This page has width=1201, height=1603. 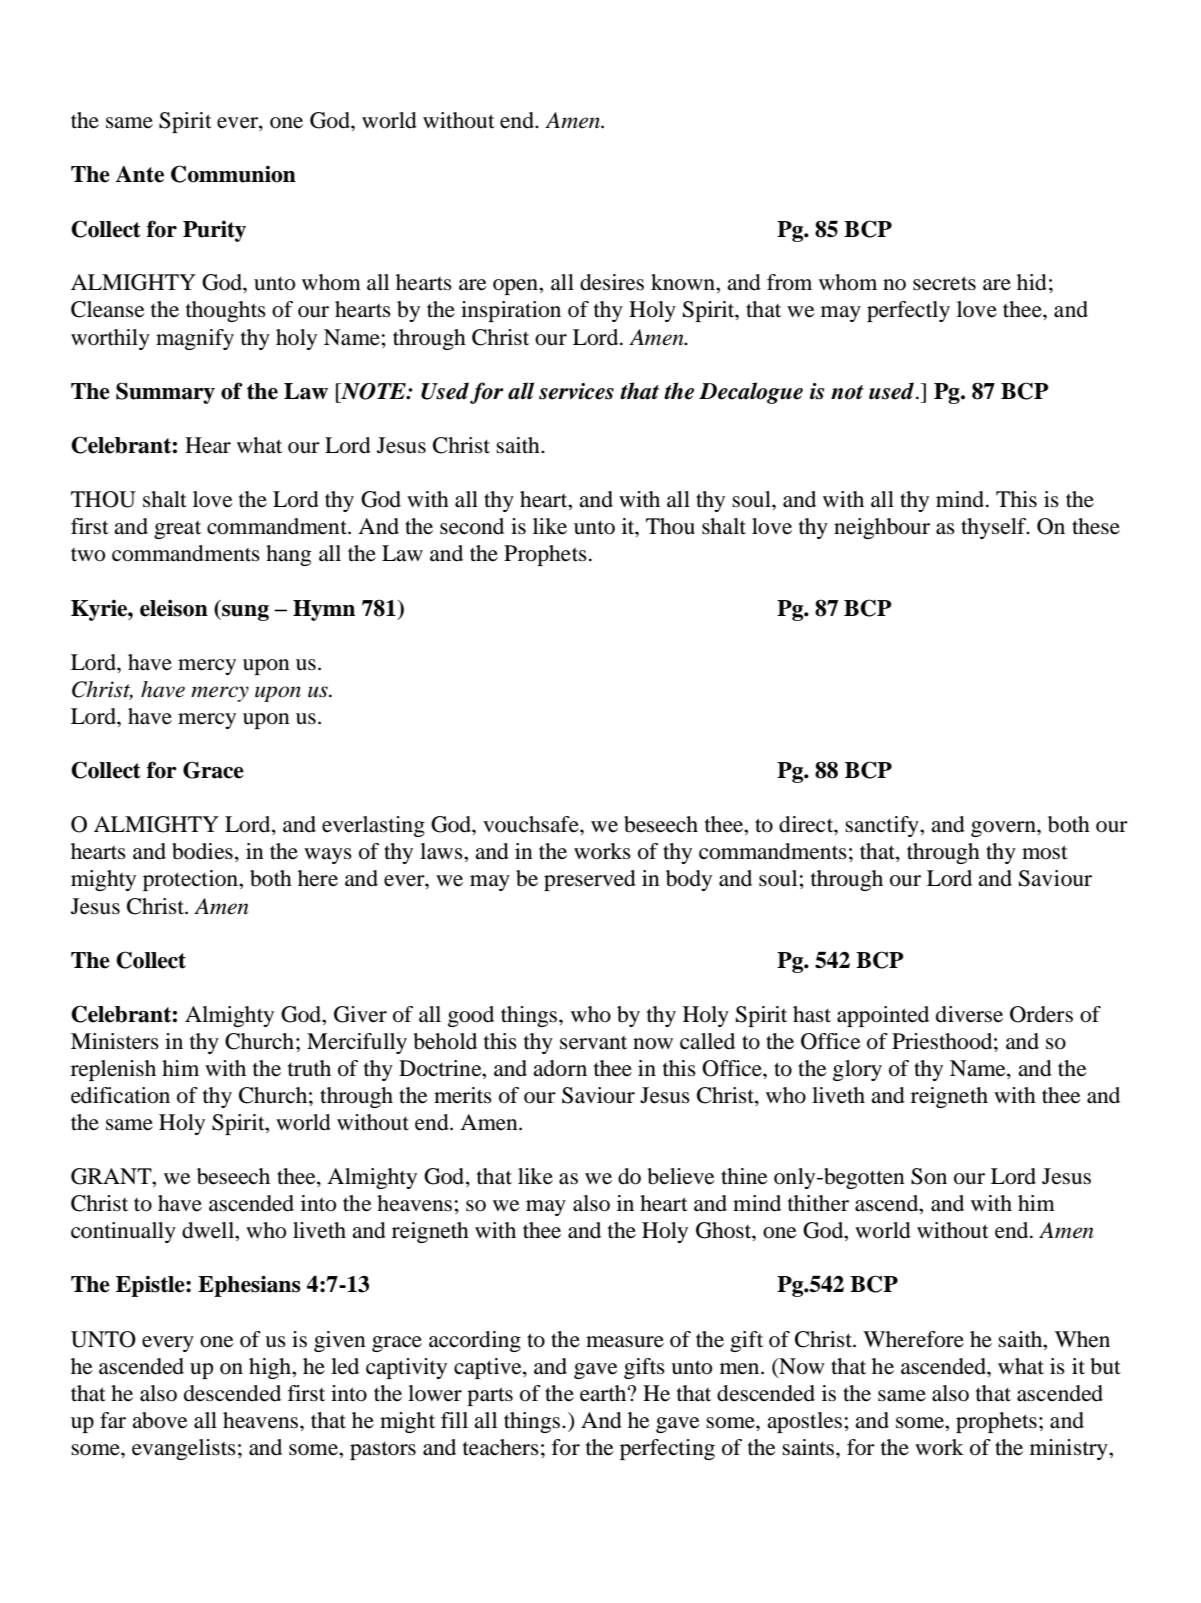 What do you see at coordinates (165, 393) in the page?
I see `Summary` at bounding box center [165, 393].
